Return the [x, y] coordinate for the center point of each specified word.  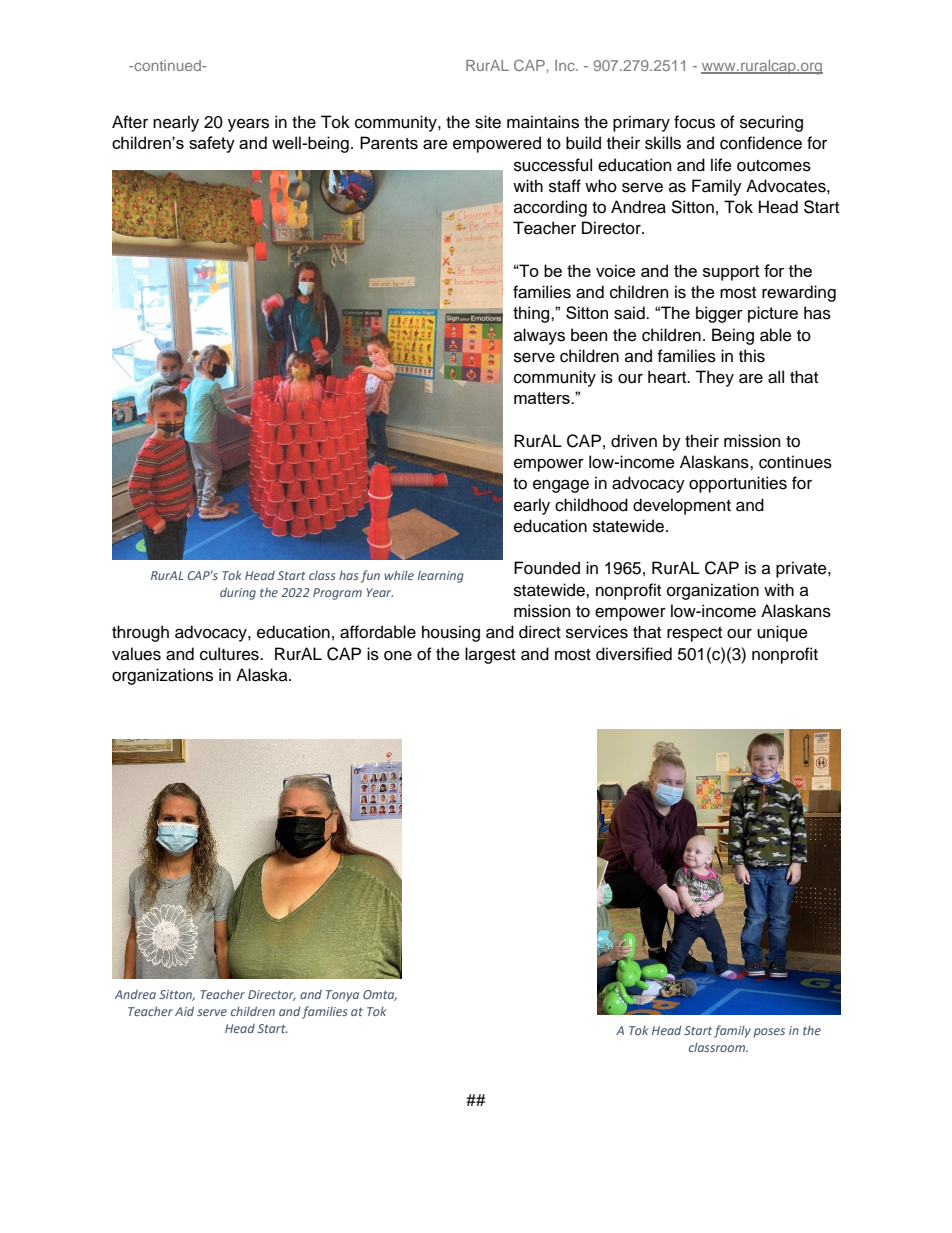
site [488, 122]
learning [441, 576]
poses [769, 1033]
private [802, 569]
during [238, 593]
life [721, 165]
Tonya [342, 996]
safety [212, 144]
